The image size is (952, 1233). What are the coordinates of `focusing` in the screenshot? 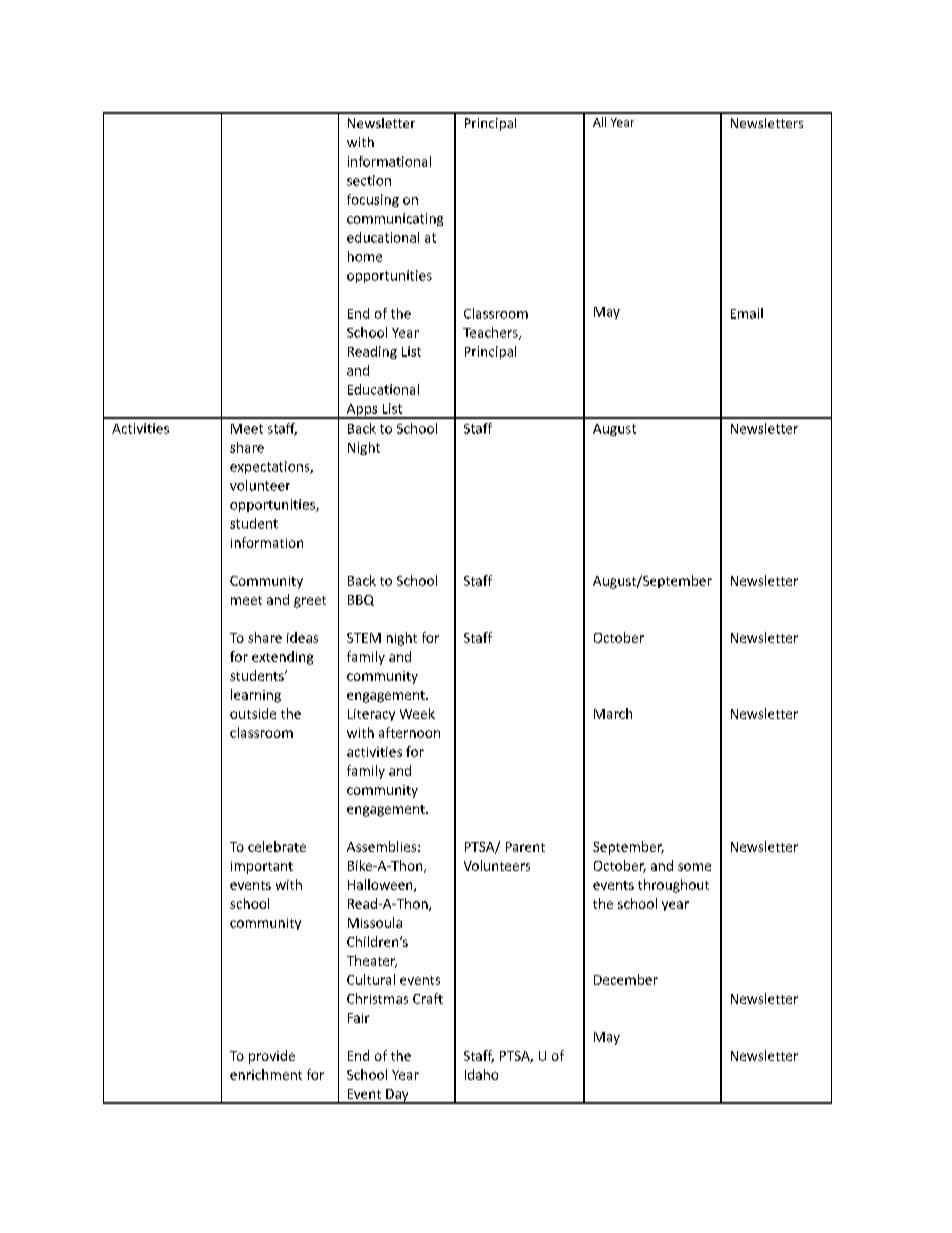 It's located at (373, 200).
